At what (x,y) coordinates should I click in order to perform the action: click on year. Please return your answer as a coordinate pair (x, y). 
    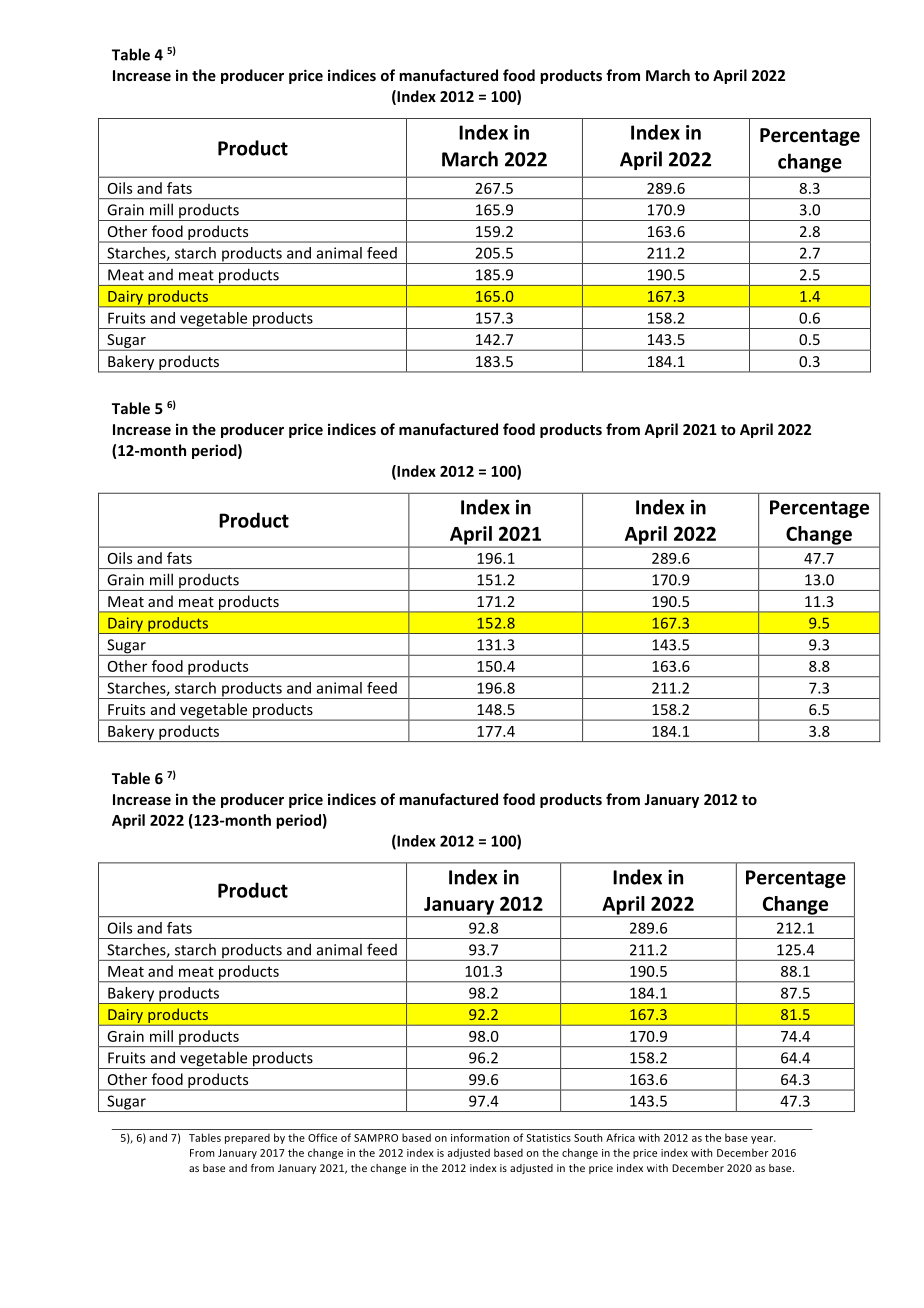
    Looking at the image, I should click on (763, 1140).
